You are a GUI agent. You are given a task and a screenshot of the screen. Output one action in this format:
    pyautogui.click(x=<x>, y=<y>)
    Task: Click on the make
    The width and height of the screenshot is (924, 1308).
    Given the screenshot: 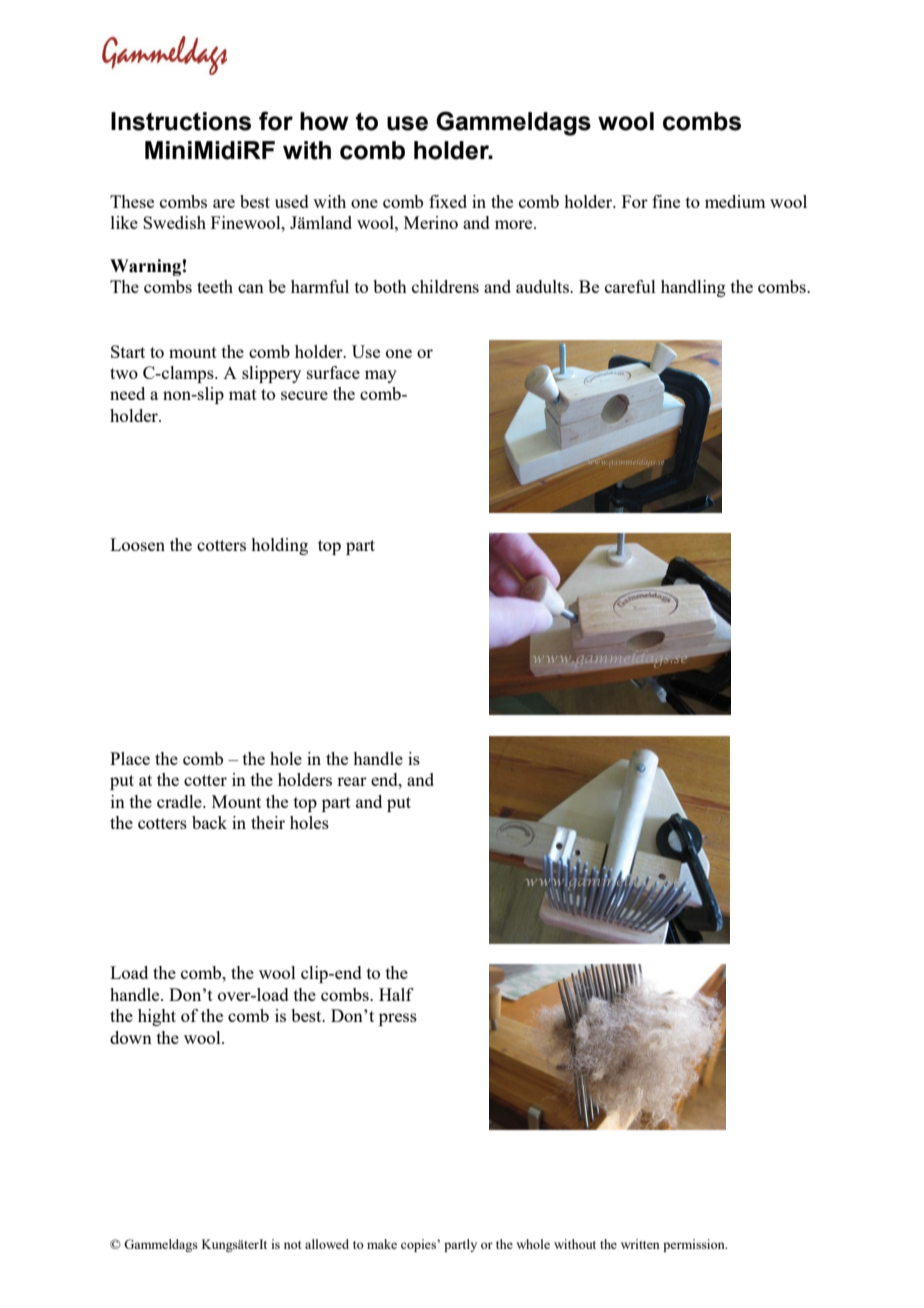 What is the action you would take?
    pyautogui.click(x=382, y=1244)
